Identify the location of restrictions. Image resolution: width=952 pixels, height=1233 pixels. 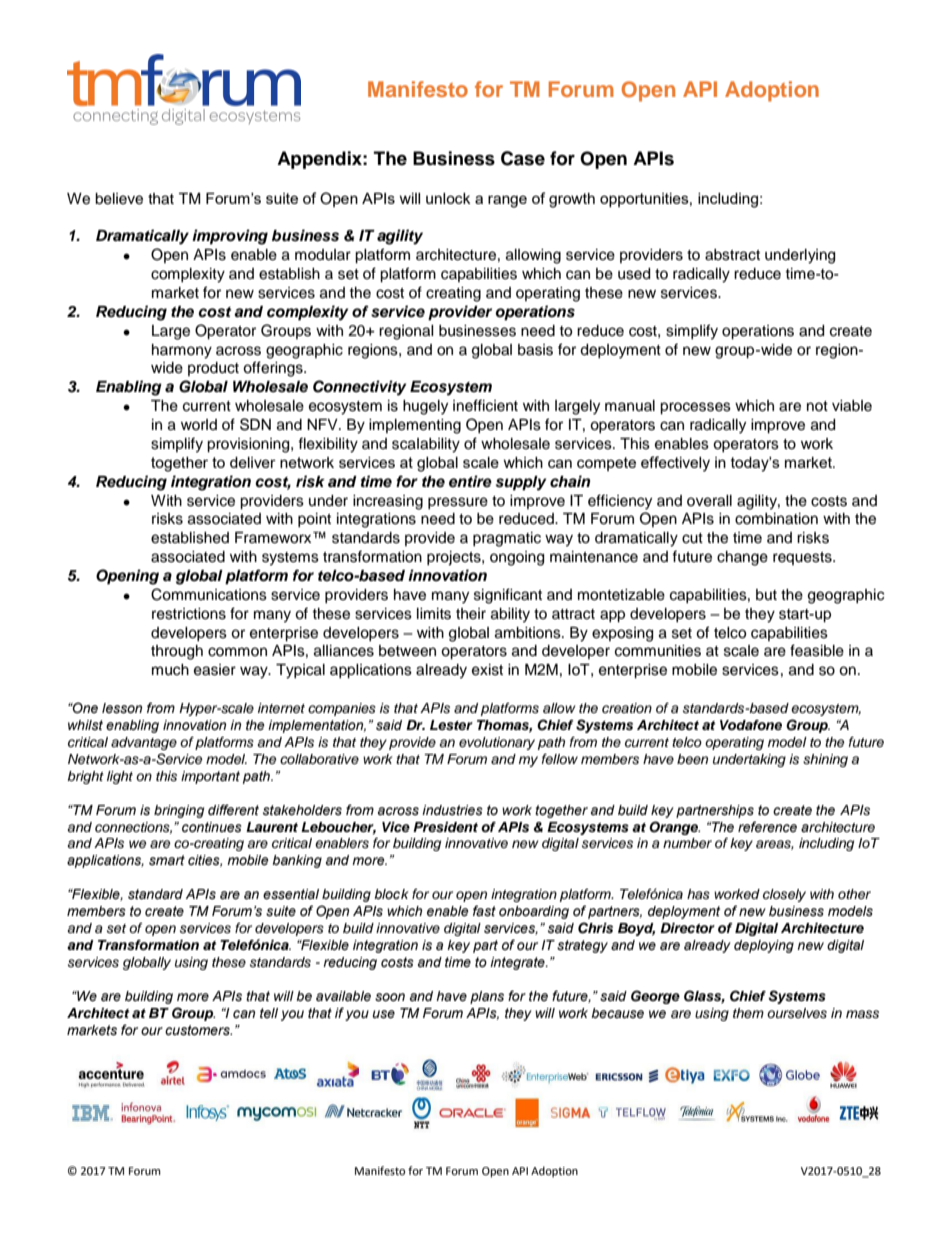
(189, 614).
